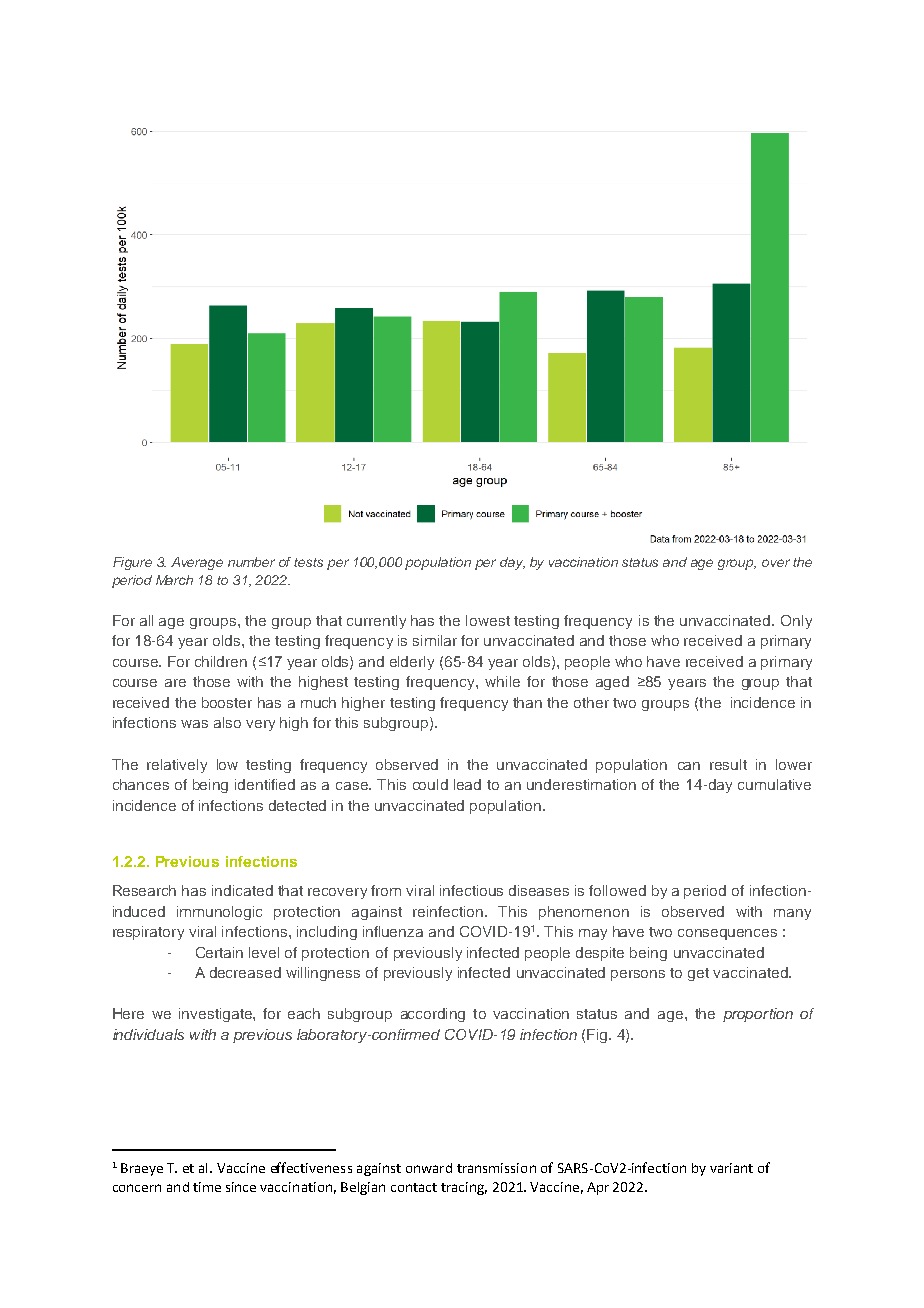  Describe the element at coordinates (502, 681) in the image. I see `while` at that location.
